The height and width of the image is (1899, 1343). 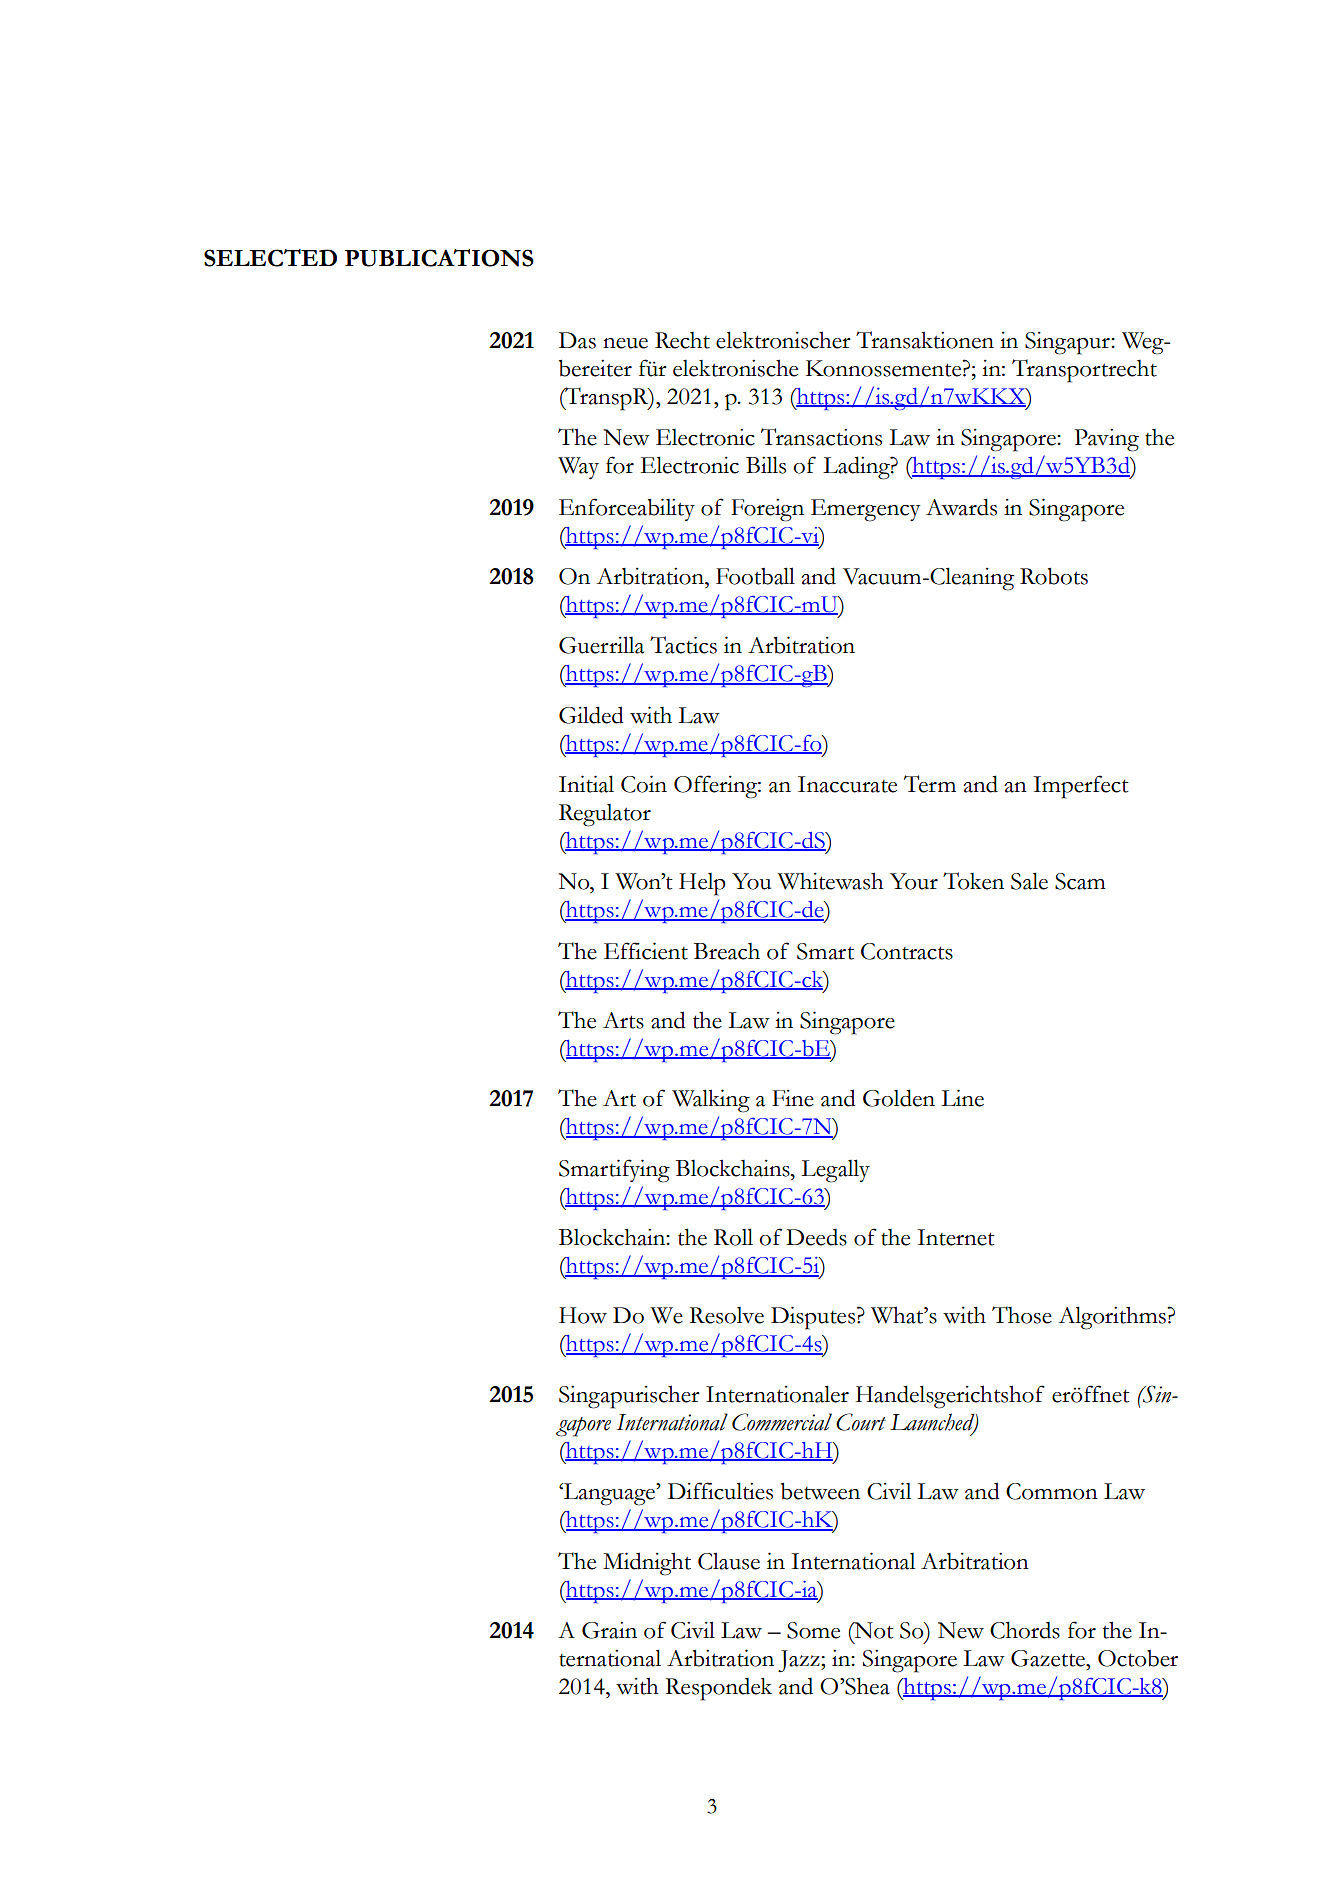 I want to click on Imperfect, so click(x=1081, y=787).
